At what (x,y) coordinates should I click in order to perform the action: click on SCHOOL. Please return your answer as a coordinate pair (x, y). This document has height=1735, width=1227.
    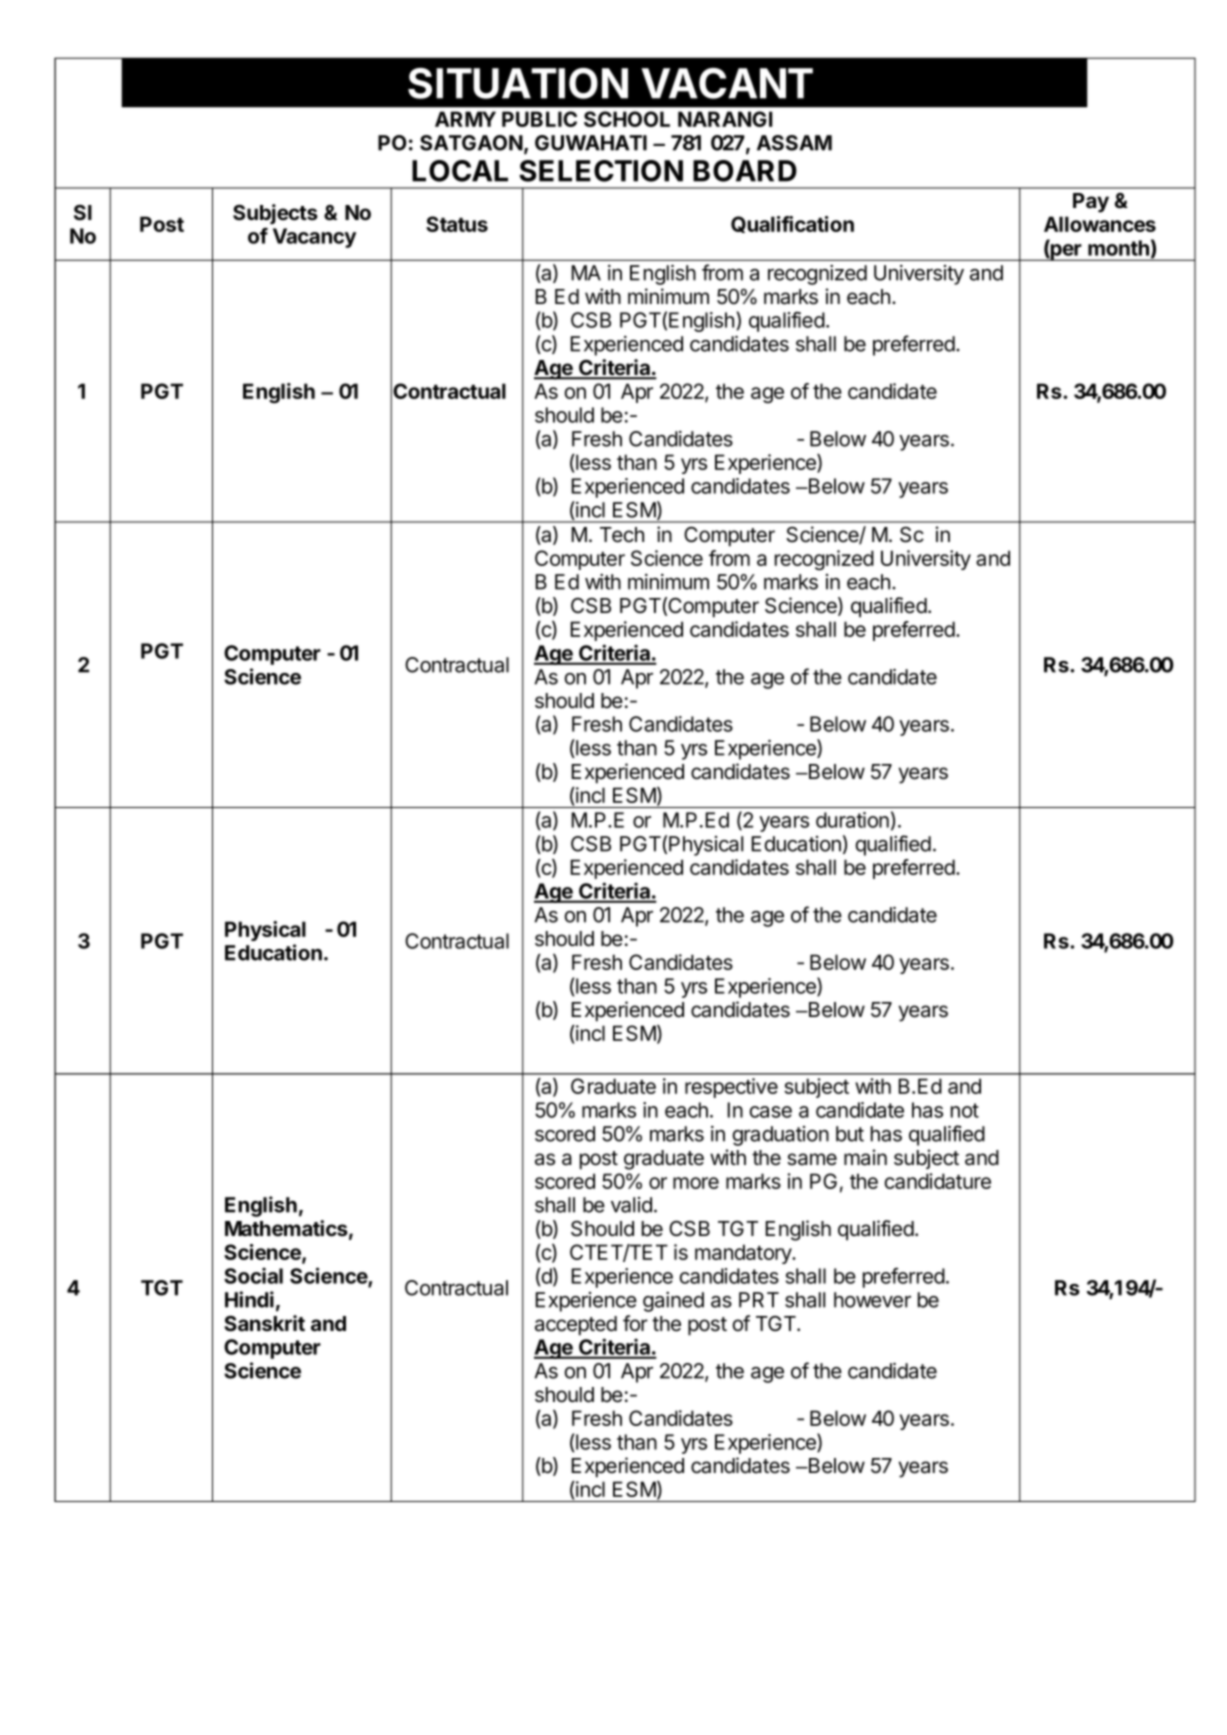
    Looking at the image, I should click on (627, 119).
